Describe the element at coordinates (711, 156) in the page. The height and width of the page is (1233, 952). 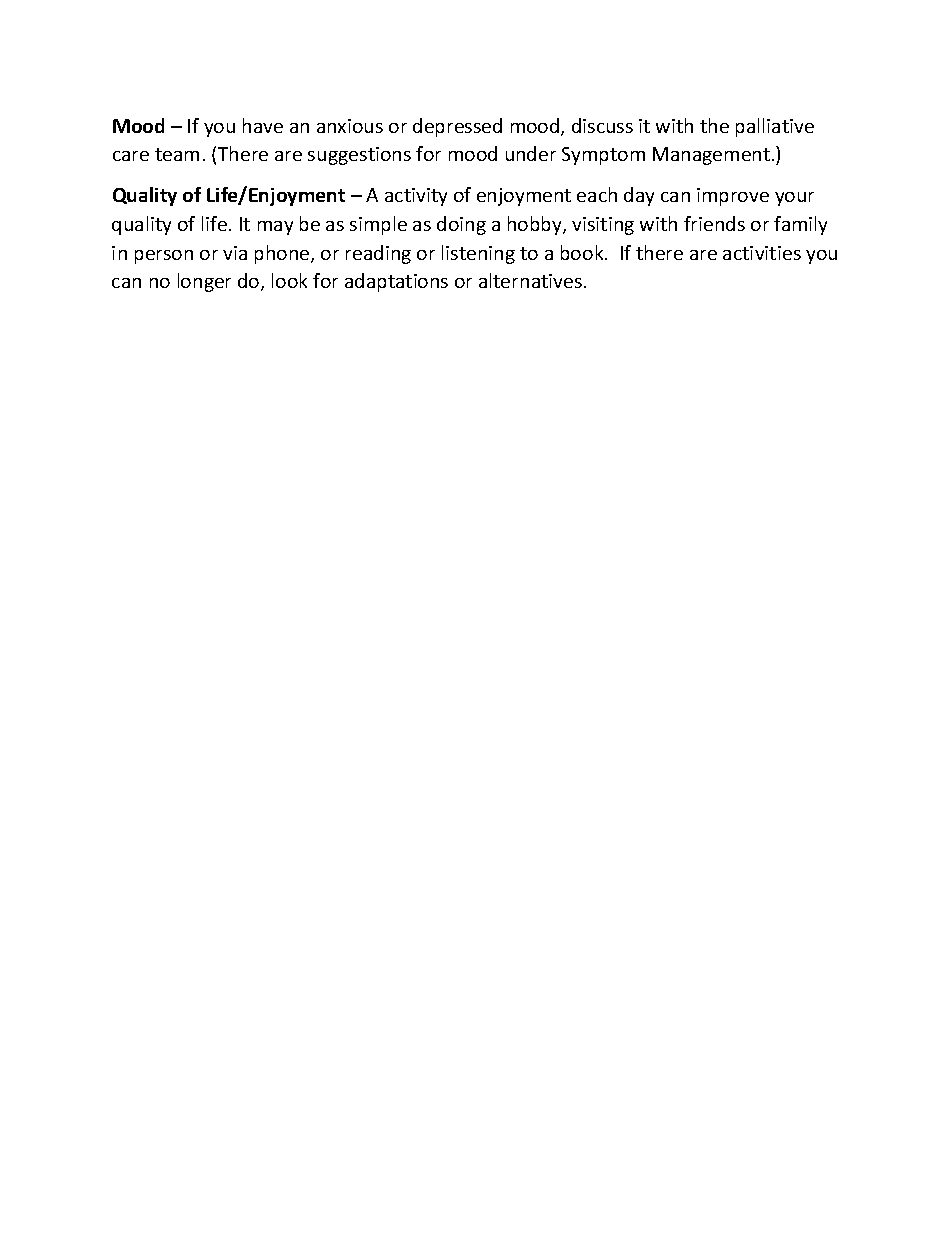
I see `Management` at that location.
